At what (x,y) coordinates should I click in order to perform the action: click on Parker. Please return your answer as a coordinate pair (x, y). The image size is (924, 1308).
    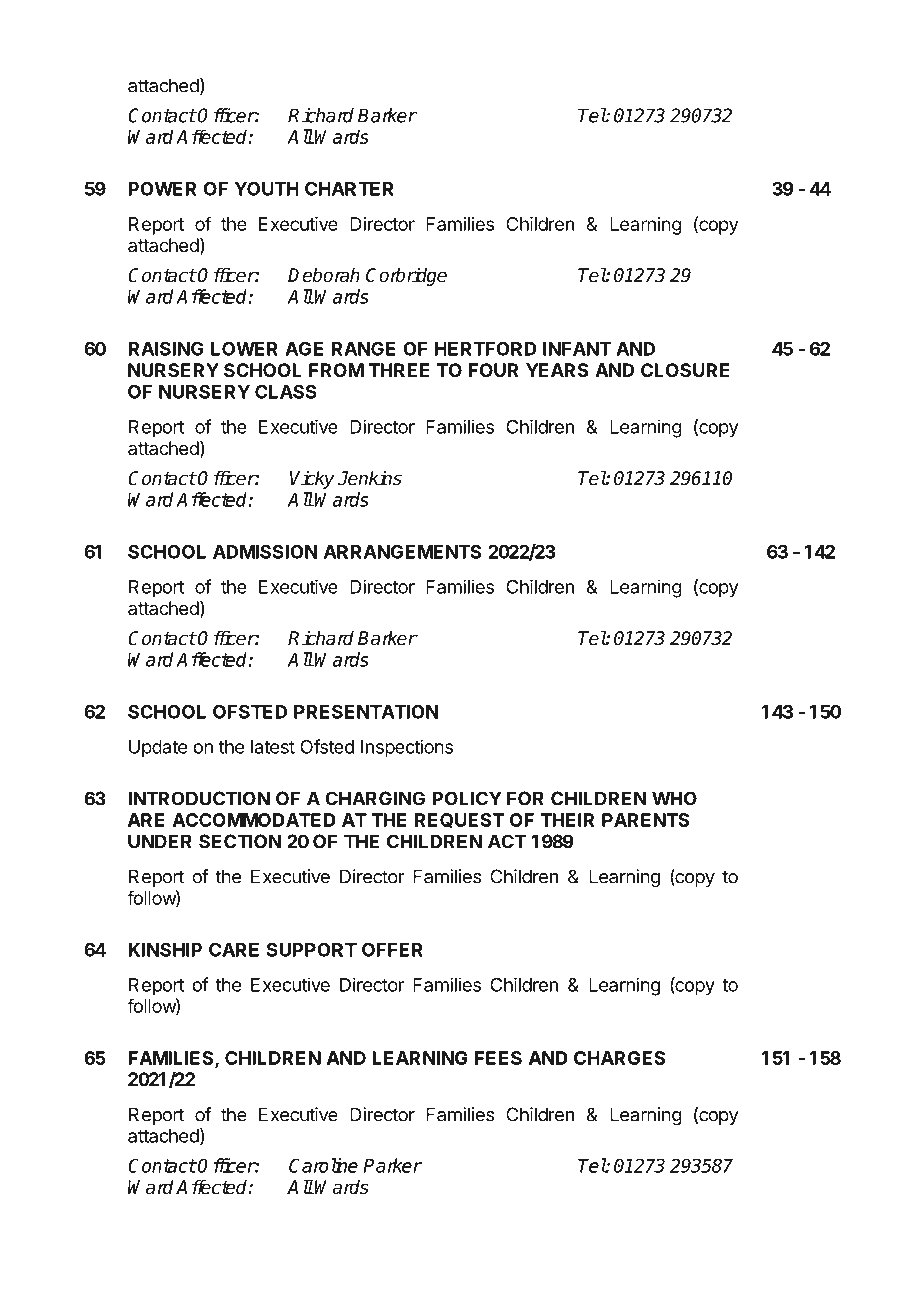
    Looking at the image, I should click on (392, 1165).
